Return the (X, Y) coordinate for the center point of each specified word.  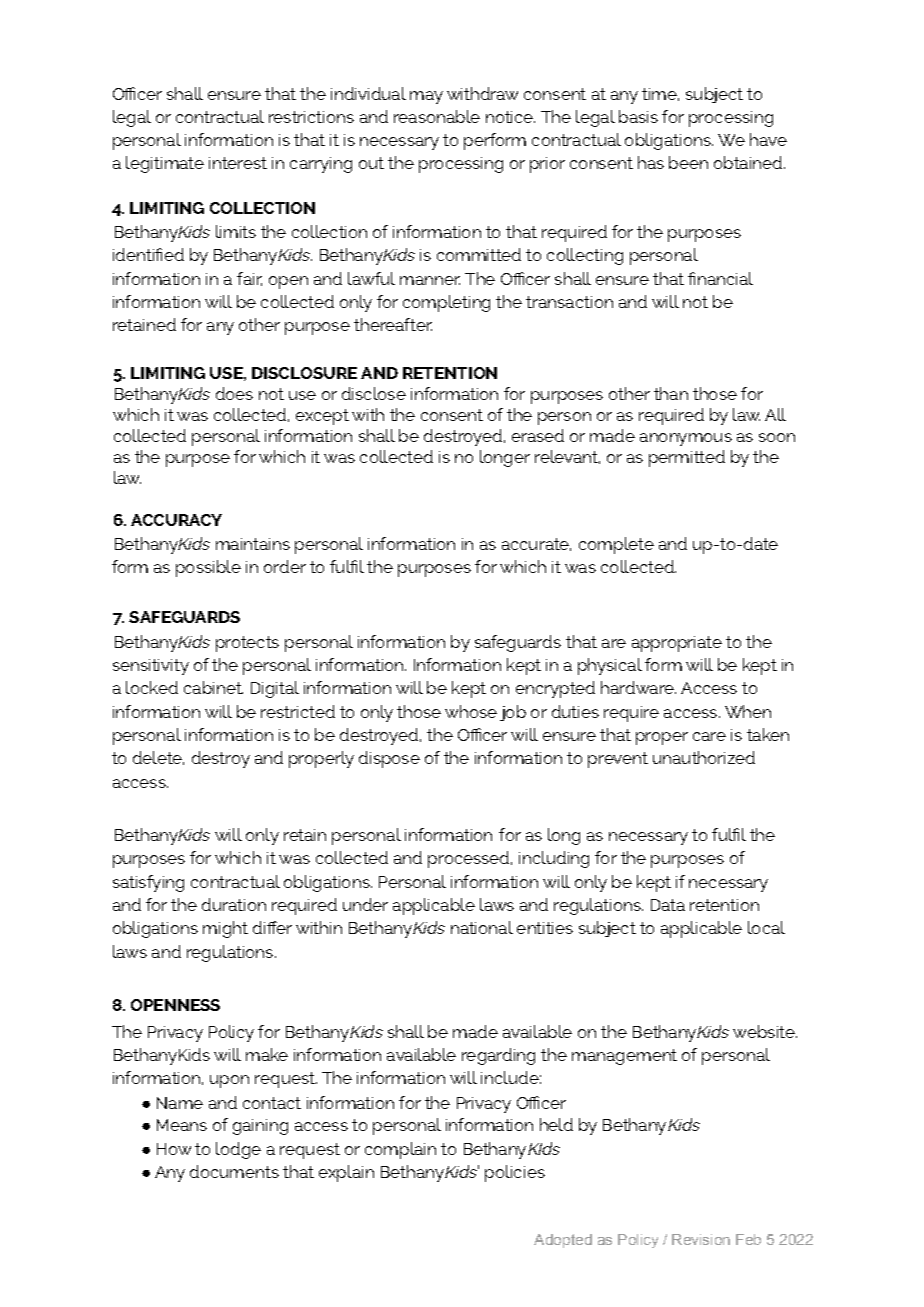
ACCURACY (176, 520)
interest (238, 163)
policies (515, 1173)
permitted (687, 458)
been (688, 162)
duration (234, 904)
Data (668, 905)
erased (538, 435)
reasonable (437, 116)
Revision (701, 1239)
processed (470, 859)
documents (234, 1171)
